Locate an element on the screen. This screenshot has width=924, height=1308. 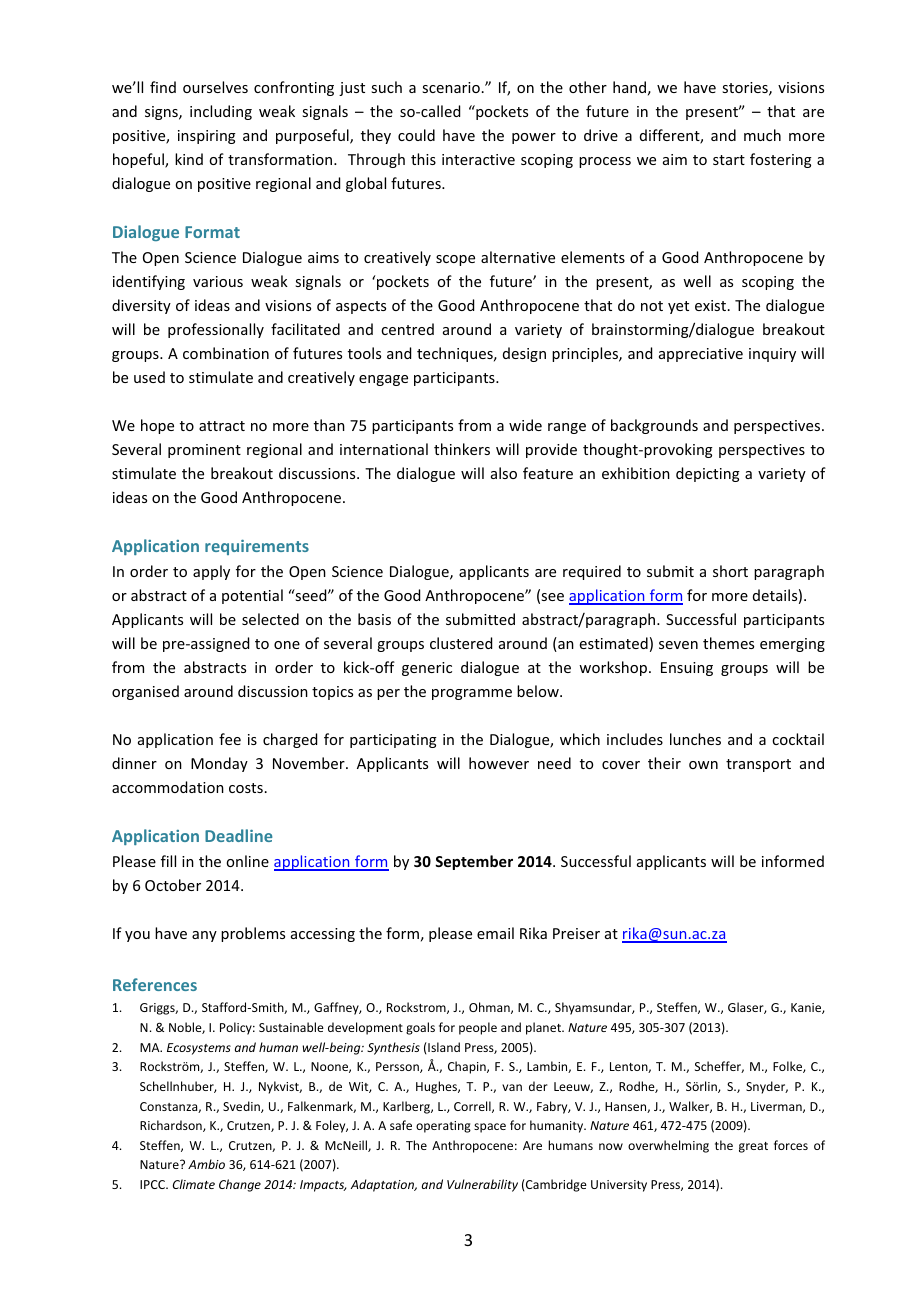
scenario is located at coordinates (451, 87).
